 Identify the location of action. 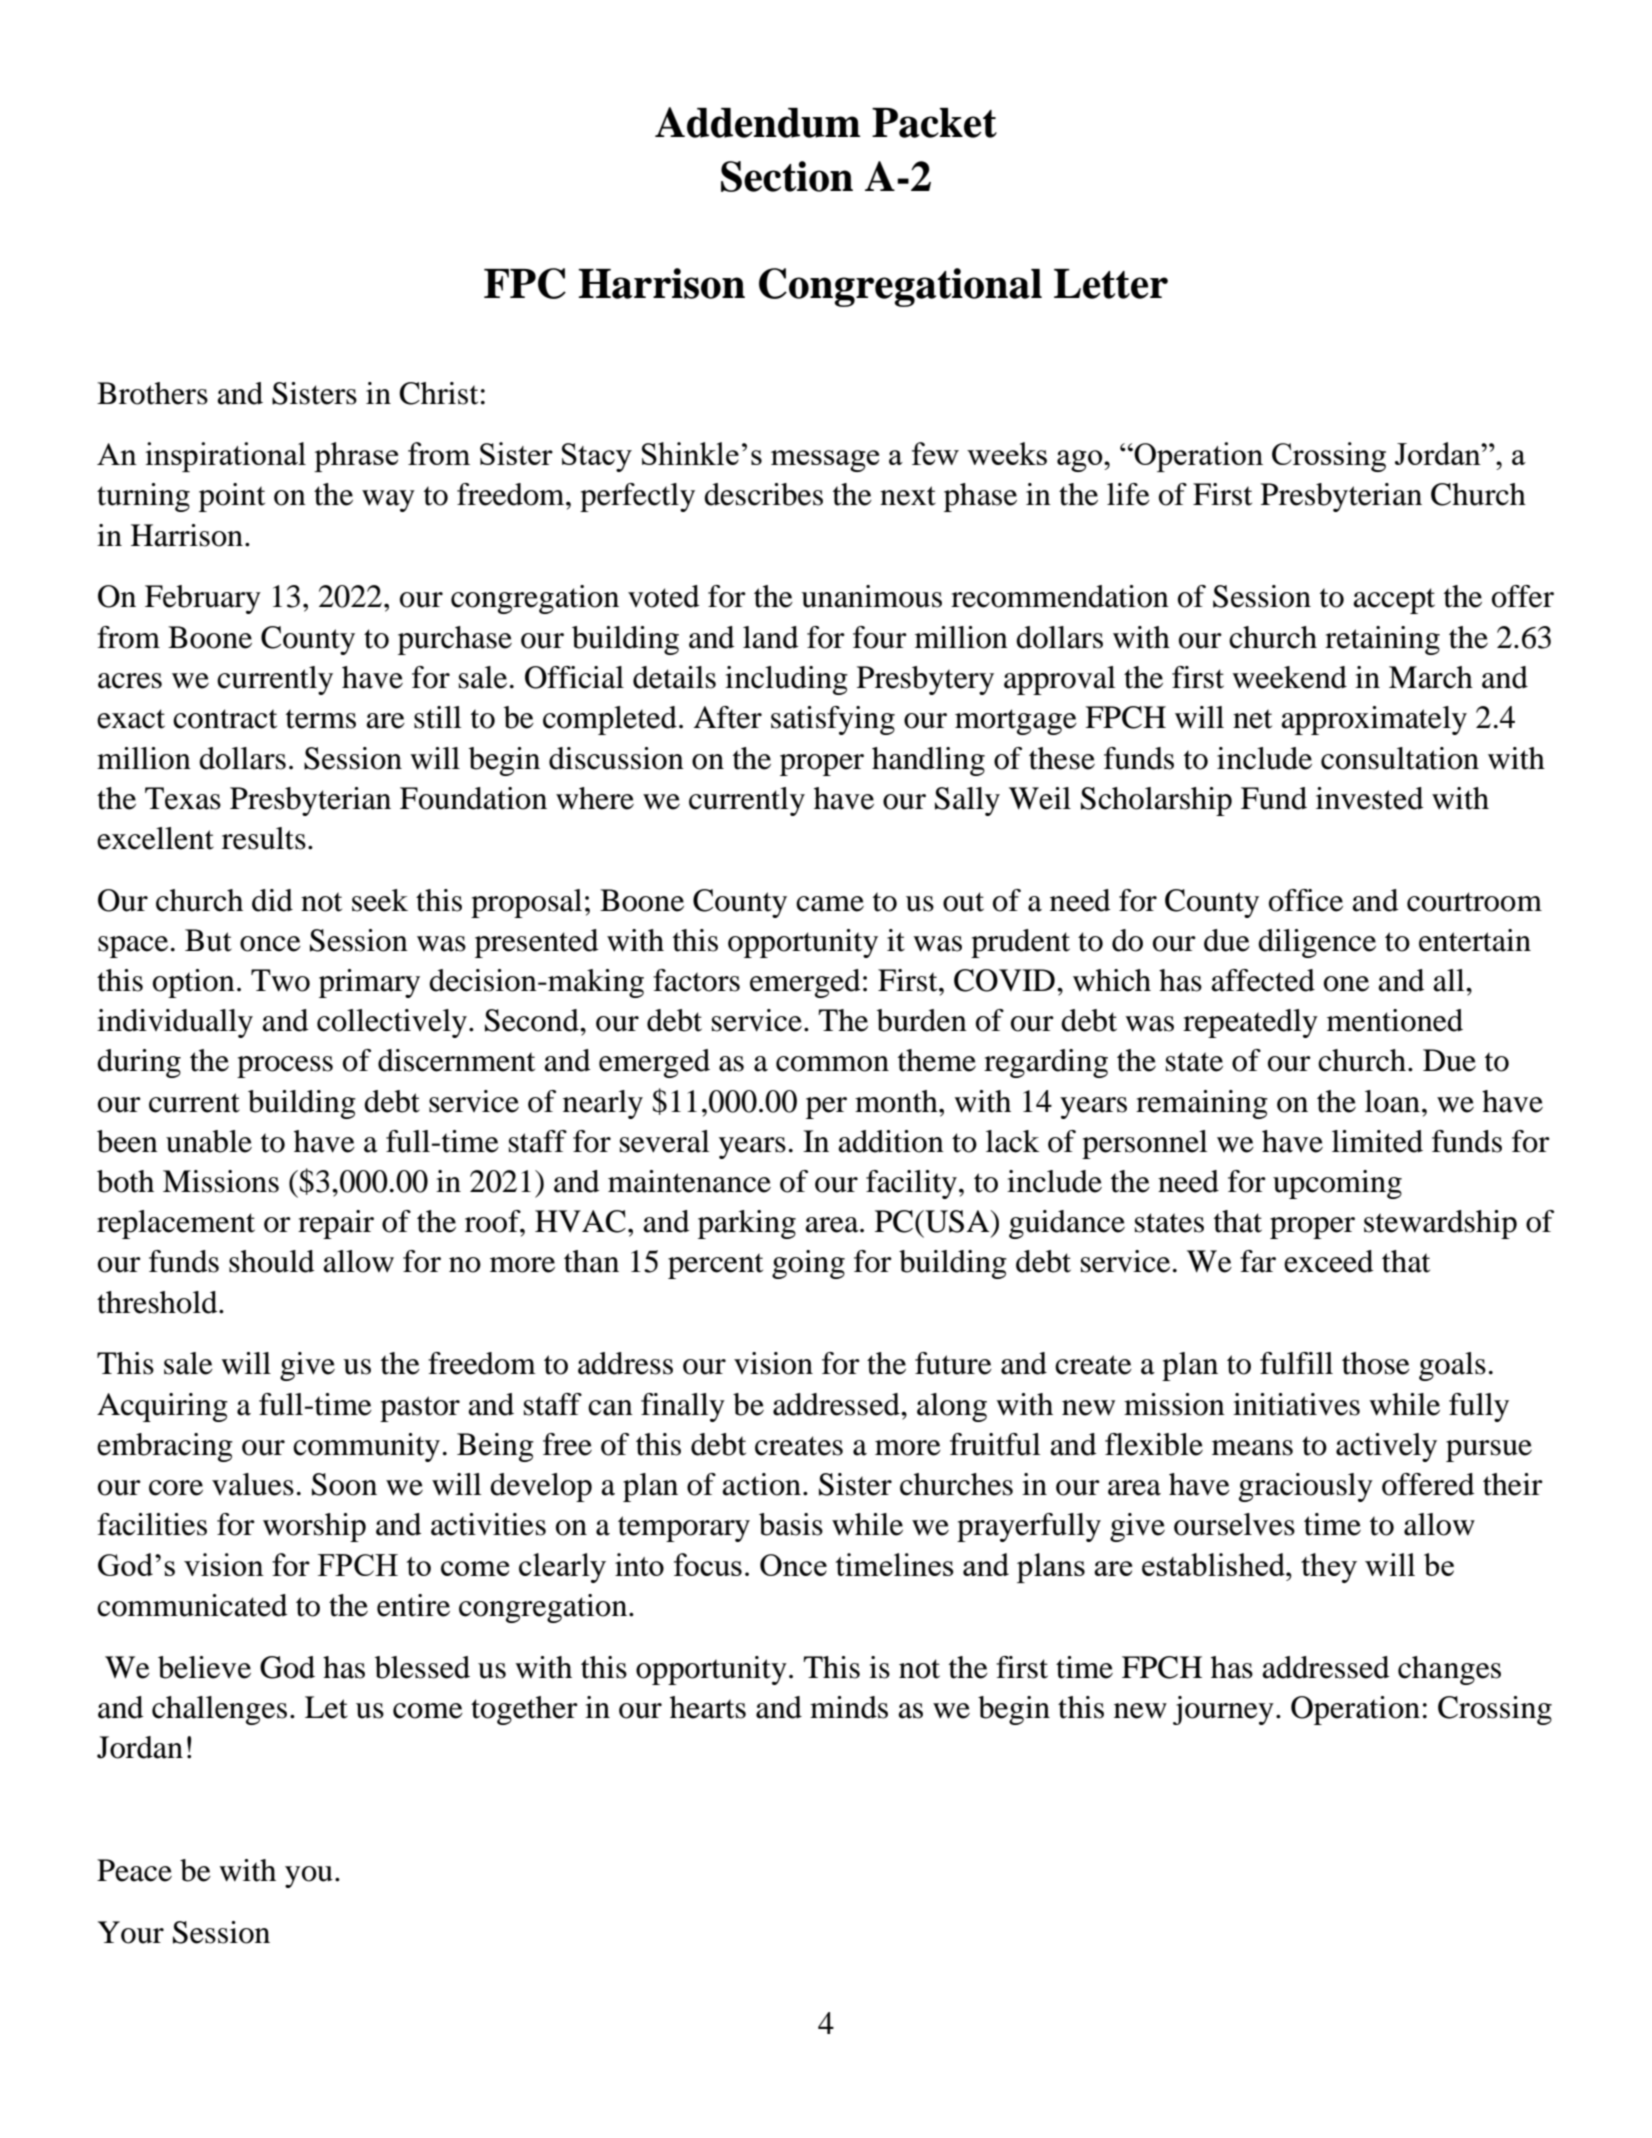
(761, 1484).
